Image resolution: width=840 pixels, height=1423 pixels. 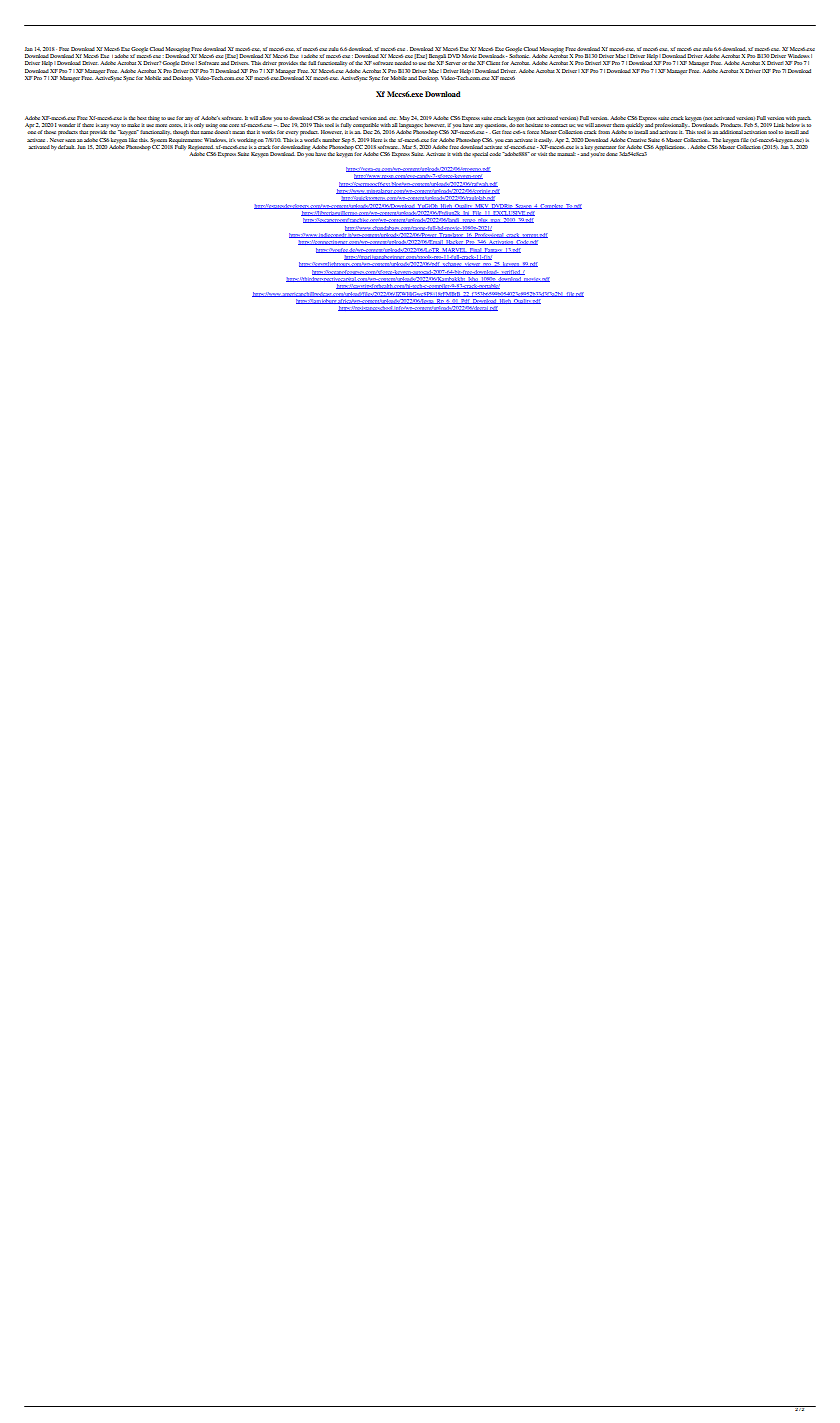 I want to click on best, so click(x=142, y=118).
